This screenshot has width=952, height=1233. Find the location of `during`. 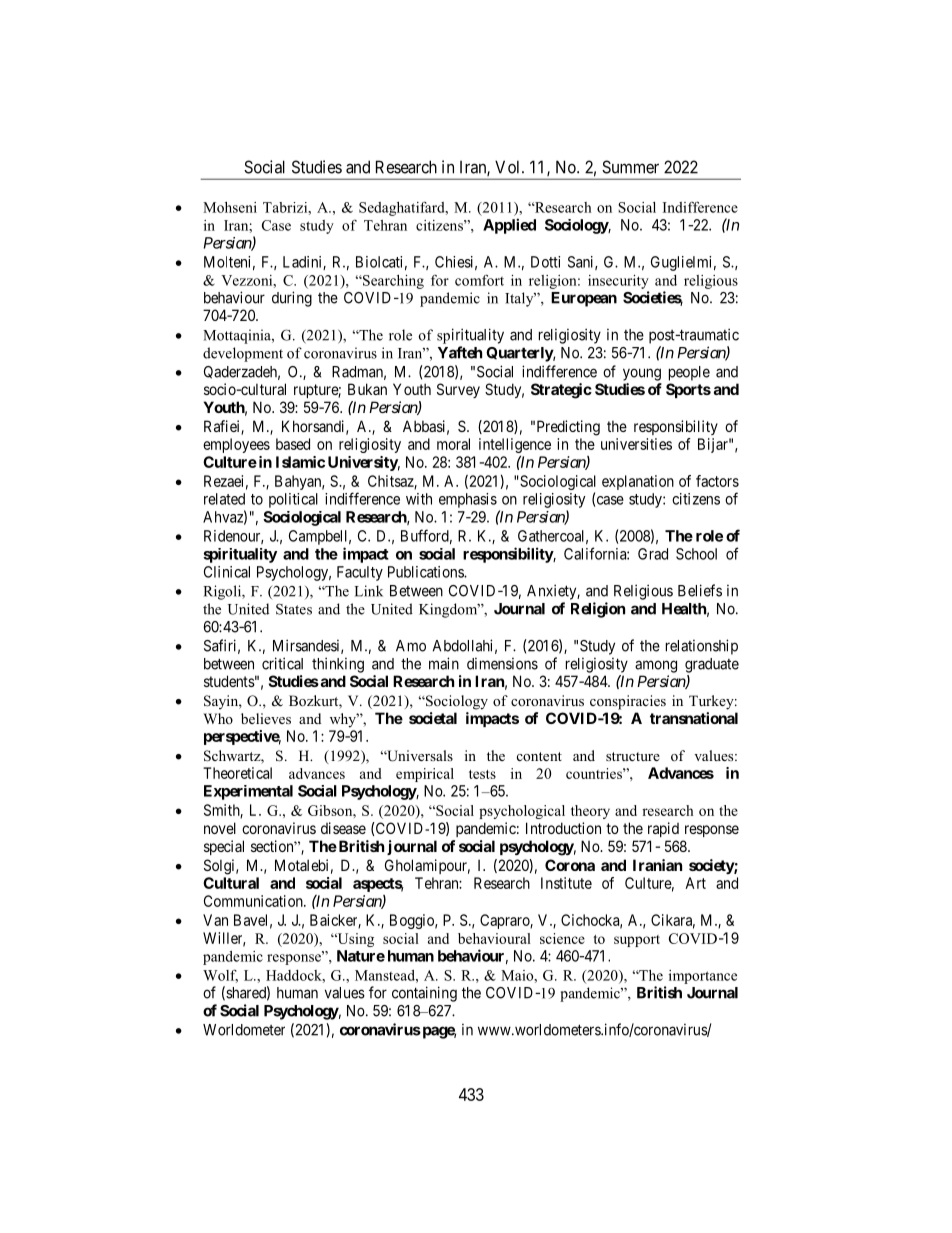

during is located at coordinates (292, 299).
